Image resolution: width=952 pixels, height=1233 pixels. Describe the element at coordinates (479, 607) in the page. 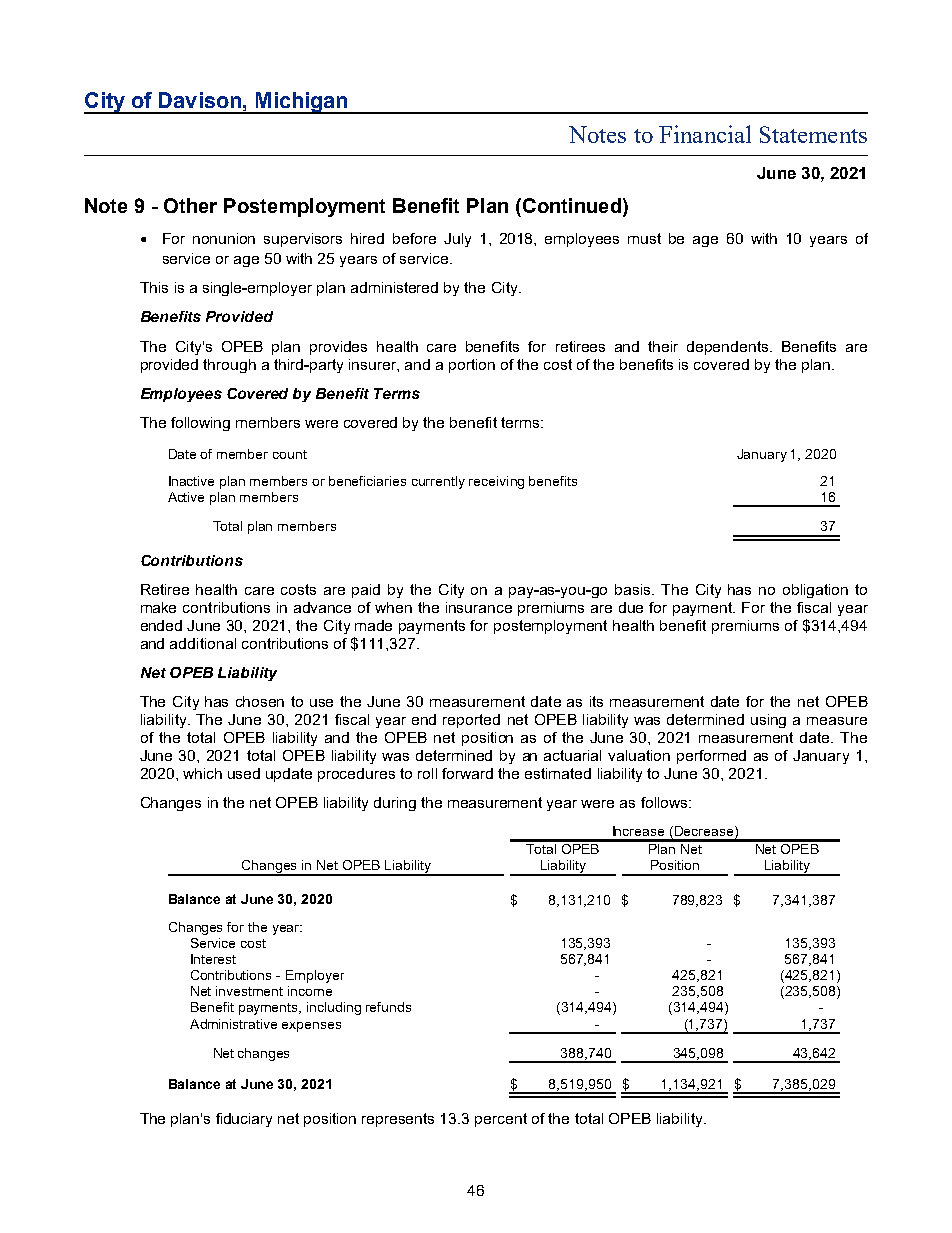

I see `insurance` at that location.
